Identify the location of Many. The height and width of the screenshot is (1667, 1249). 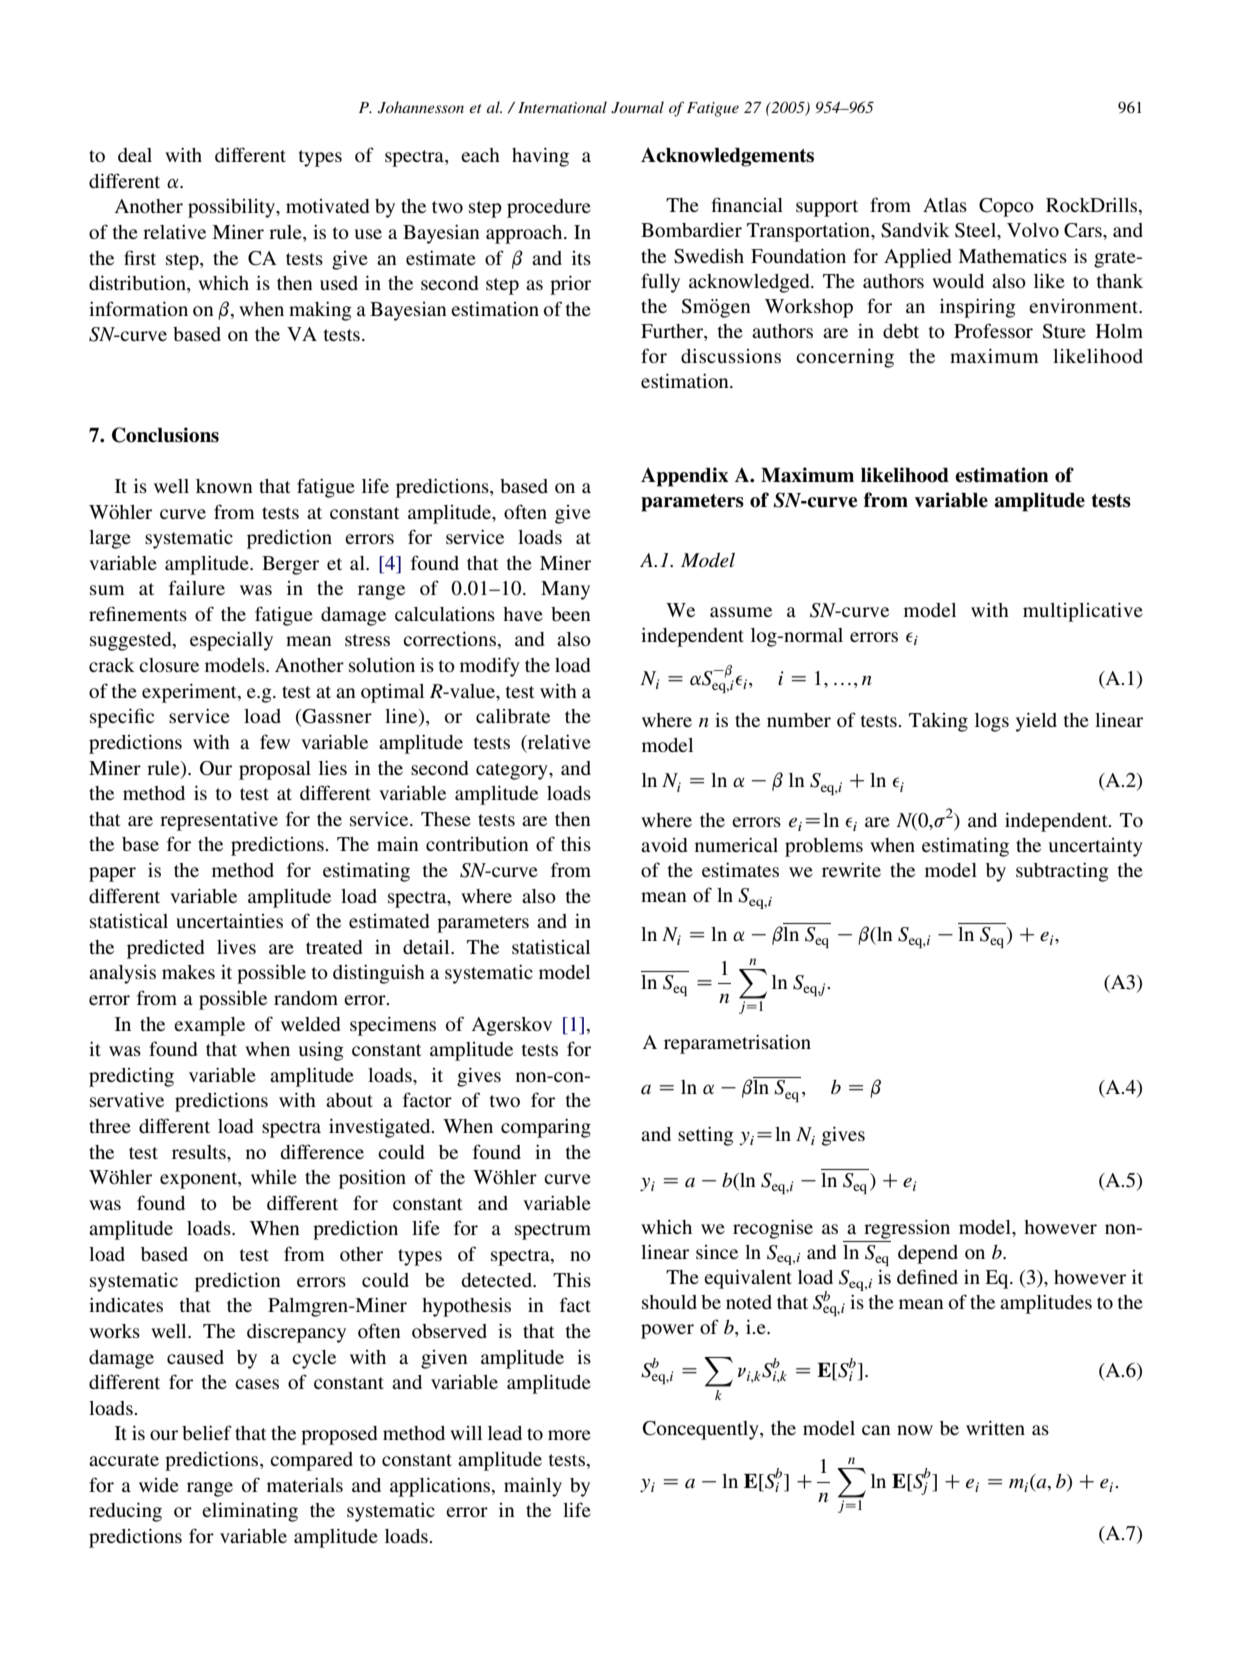
(565, 590).
